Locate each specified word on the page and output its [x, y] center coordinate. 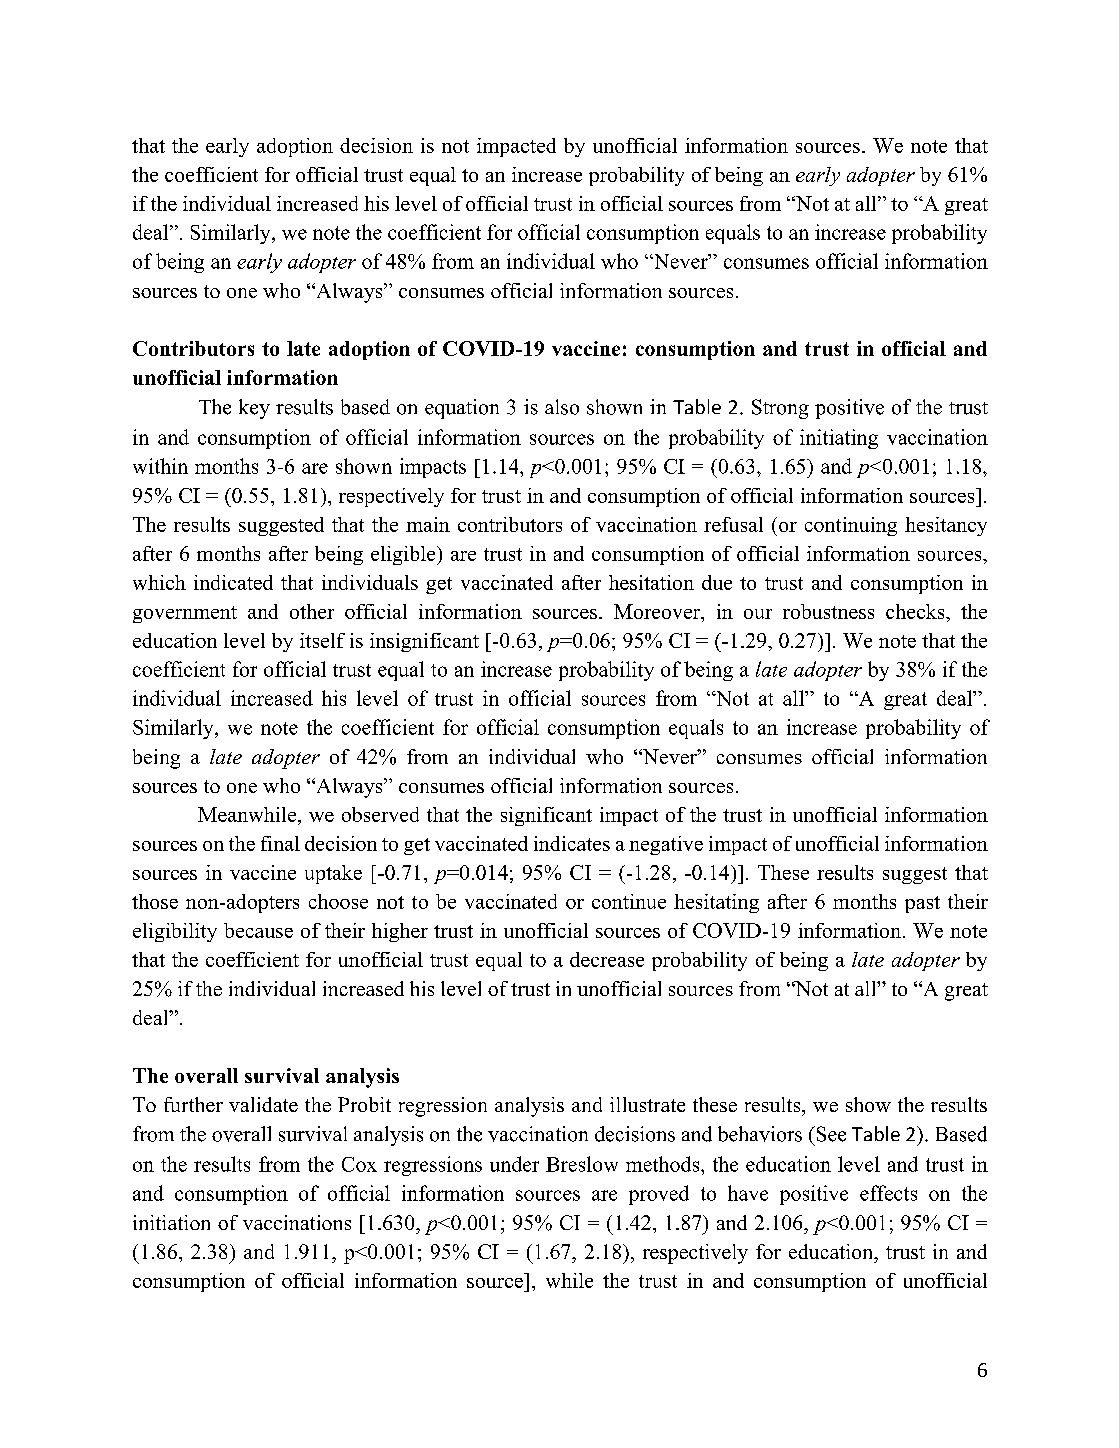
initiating [839, 439]
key [254, 409]
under [514, 1164]
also [562, 407]
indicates [572, 843]
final [280, 843]
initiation [171, 1222]
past [922, 904]
